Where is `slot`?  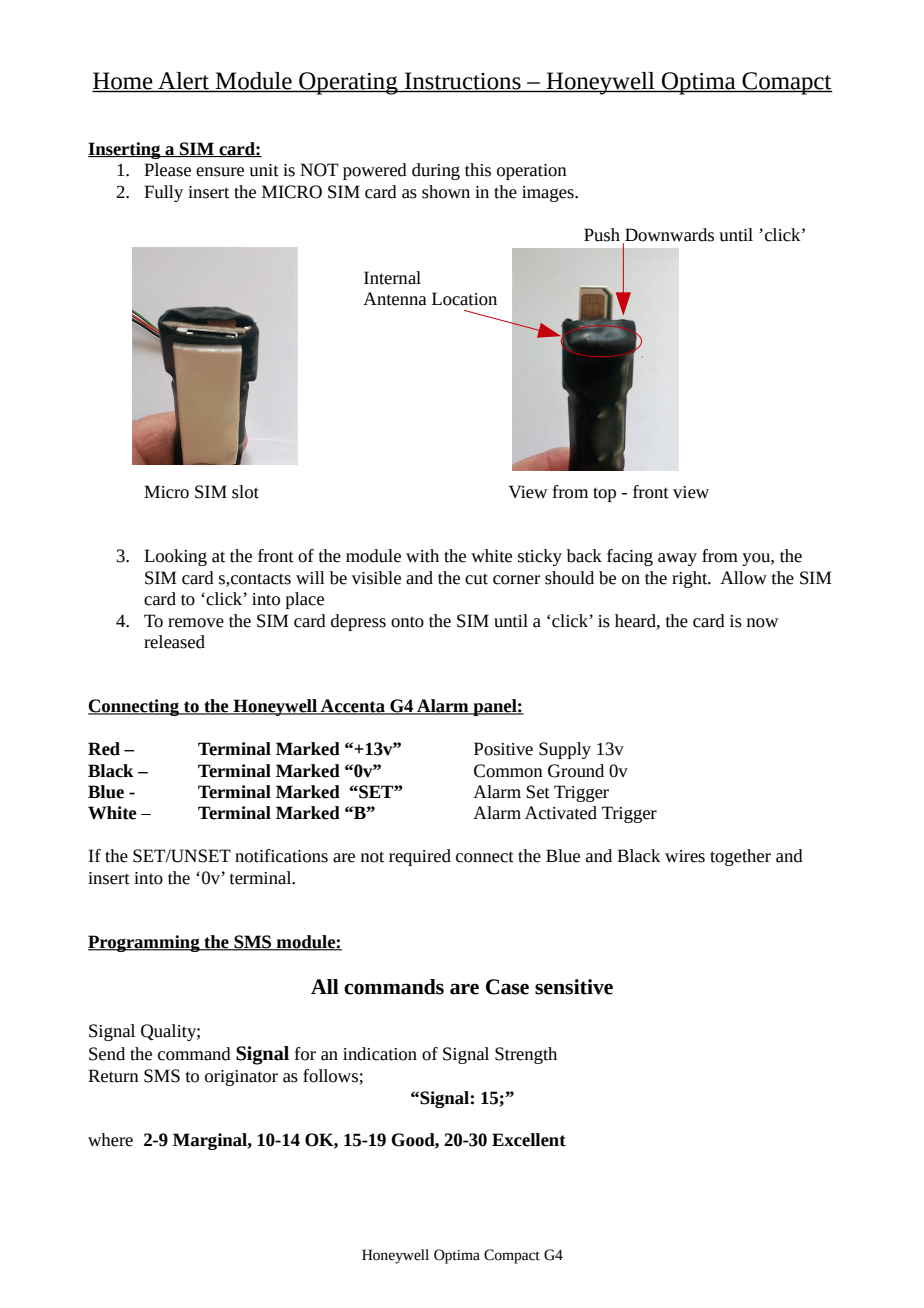 slot is located at coordinates (245, 492).
